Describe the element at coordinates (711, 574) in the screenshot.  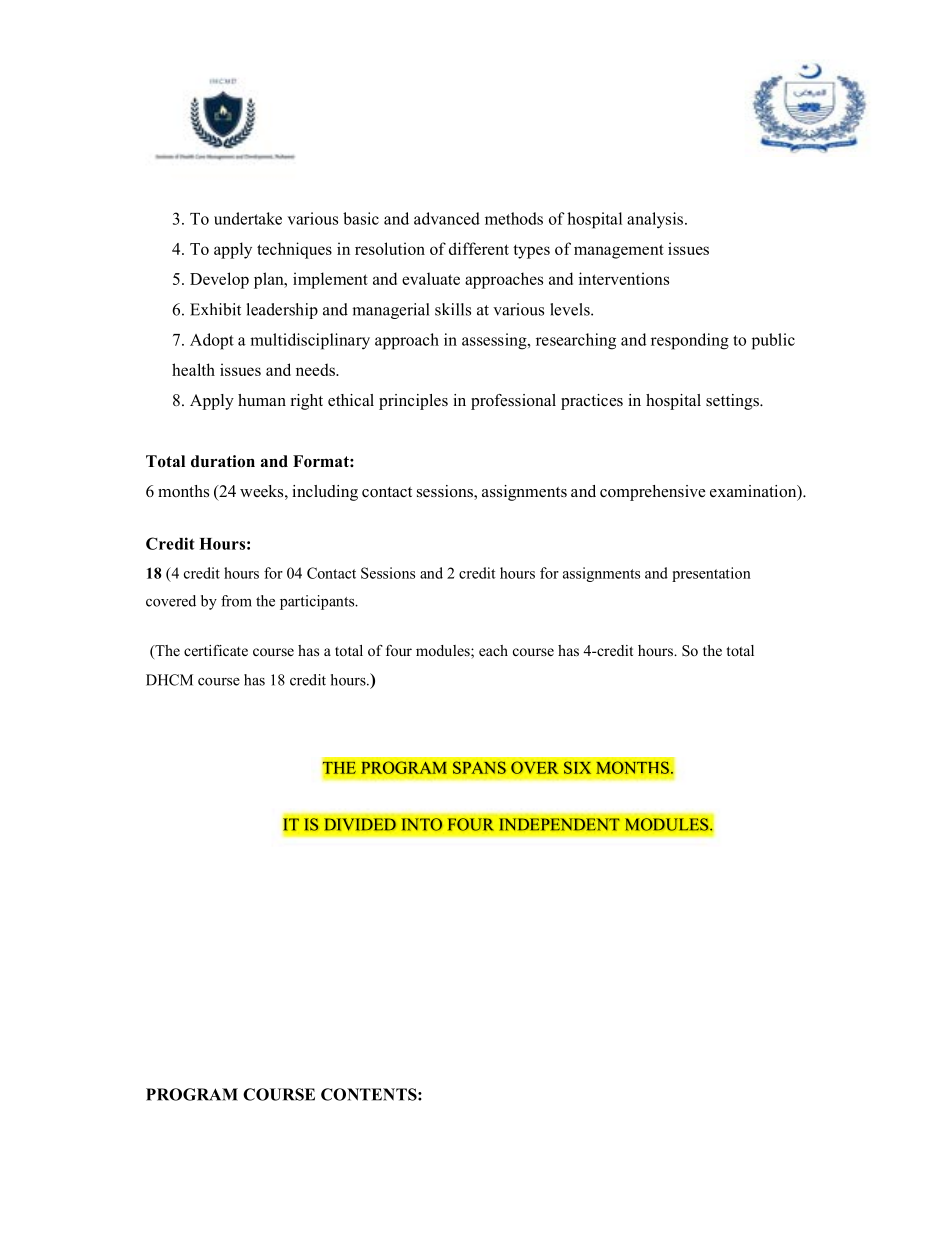
I see `presentation` at that location.
